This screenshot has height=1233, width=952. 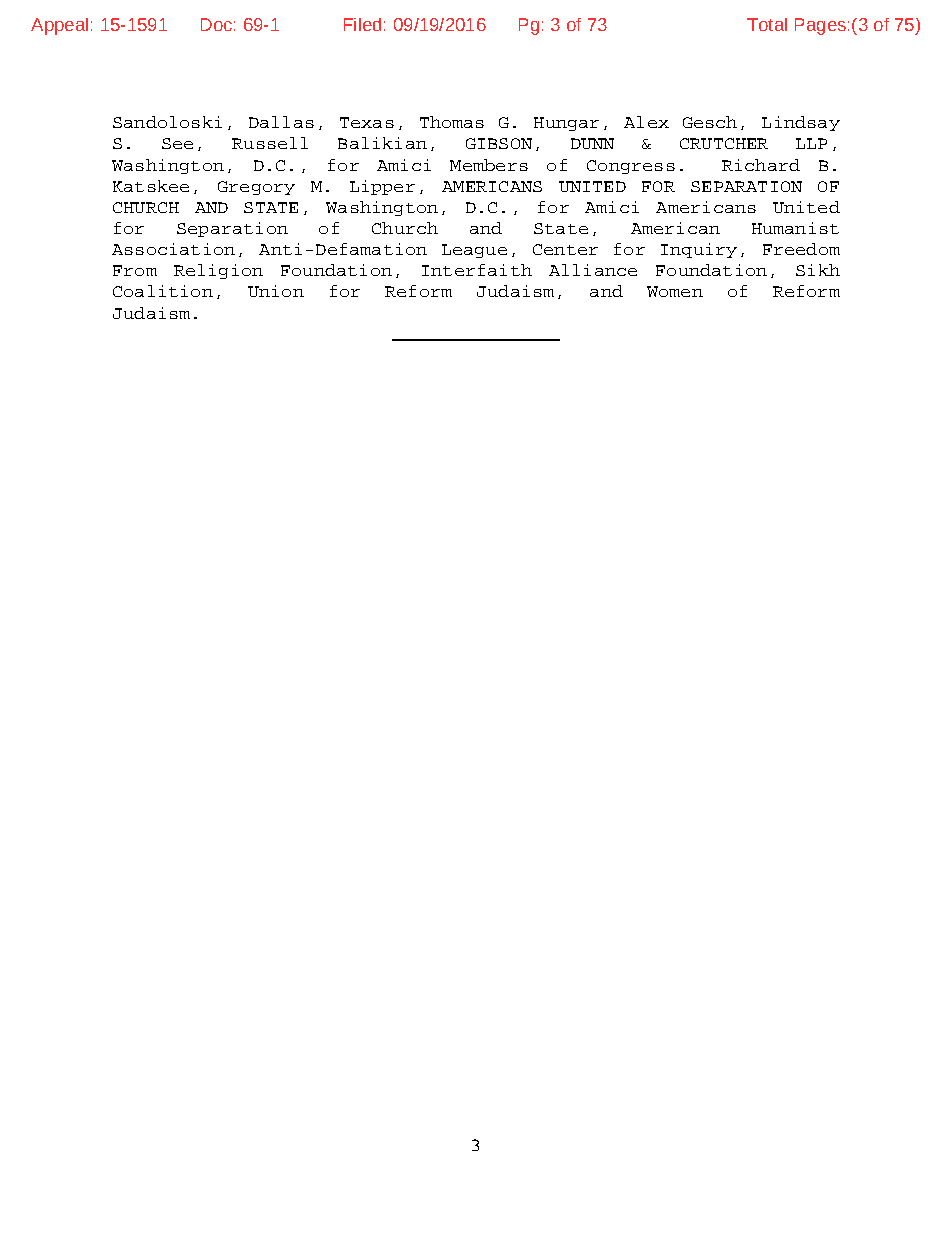 What do you see at coordinates (177, 143) in the screenshot?
I see `See` at bounding box center [177, 143].
